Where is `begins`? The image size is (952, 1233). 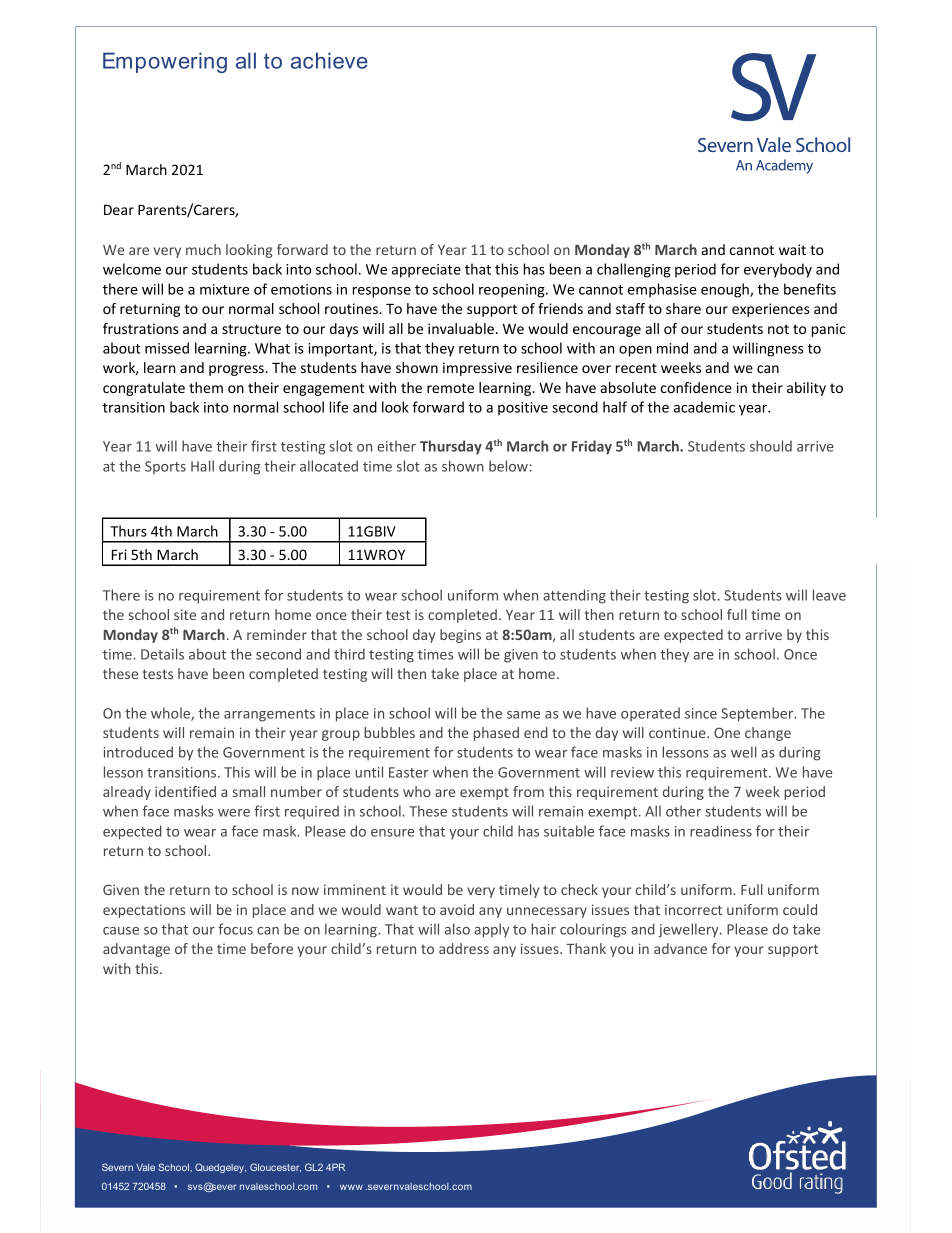
begins is located at coordinates (460, 636).
